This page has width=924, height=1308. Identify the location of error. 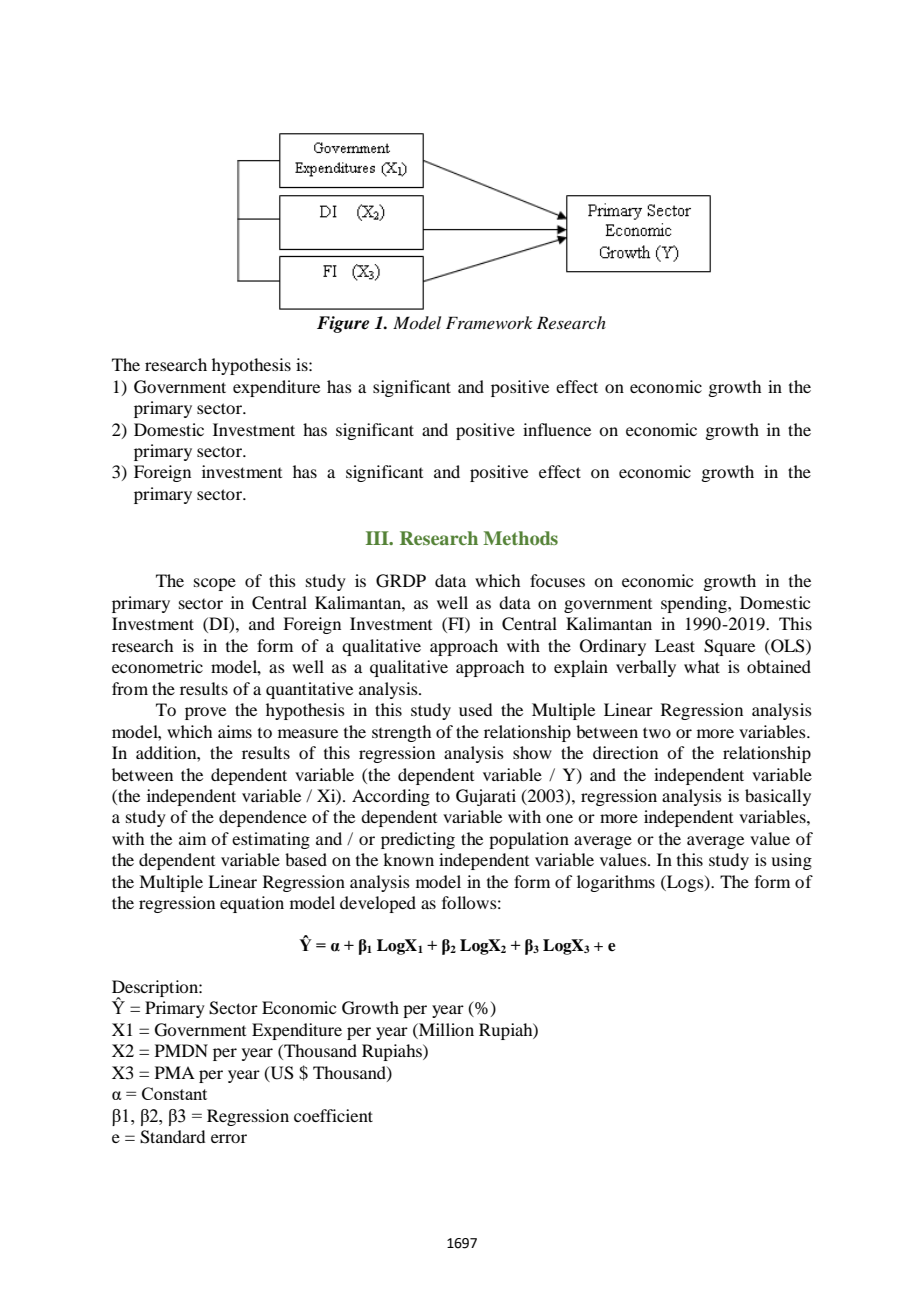
(229, 1138).
